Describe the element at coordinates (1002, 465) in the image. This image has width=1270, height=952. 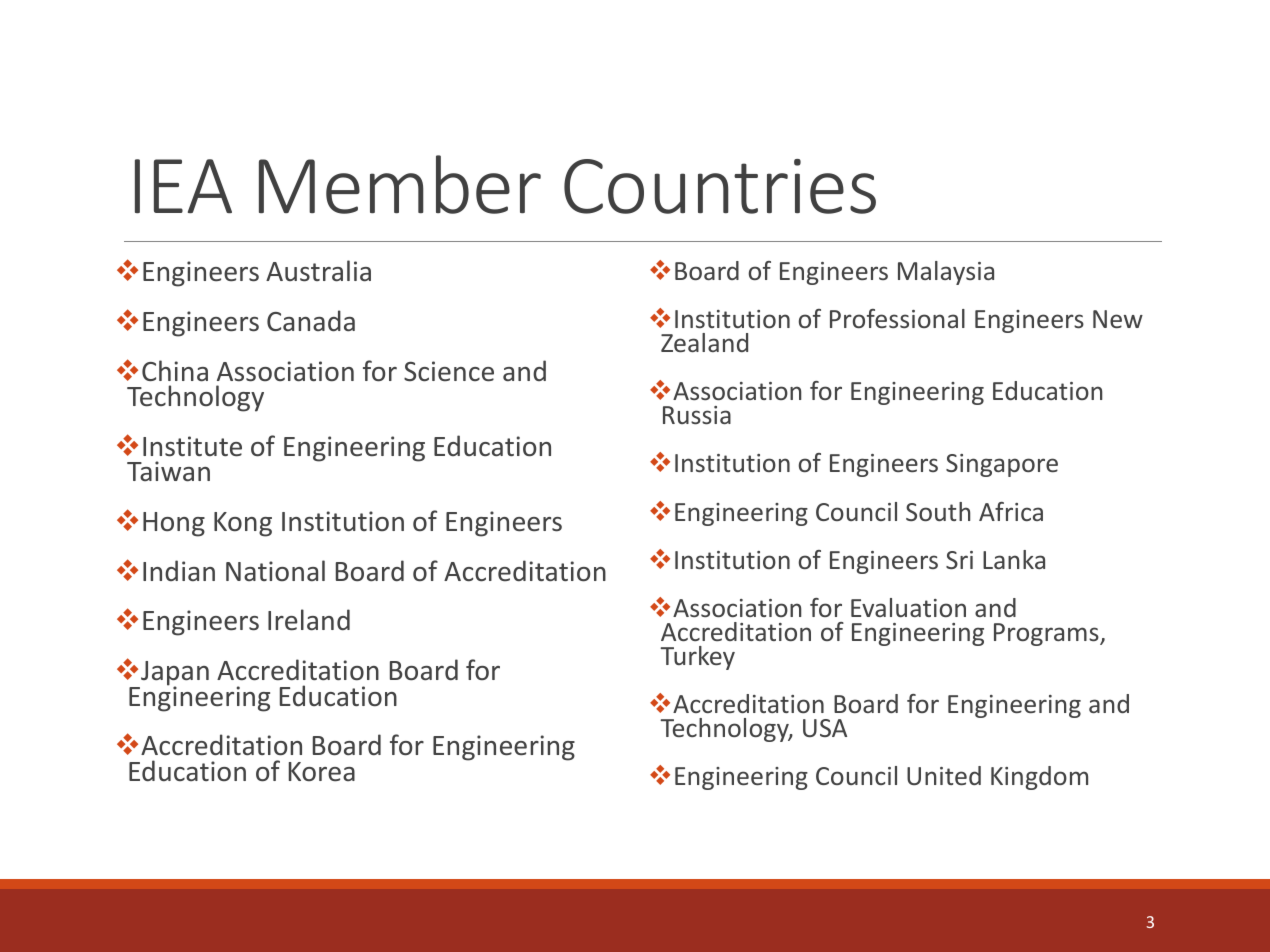
I see `Singapore` at that location.
